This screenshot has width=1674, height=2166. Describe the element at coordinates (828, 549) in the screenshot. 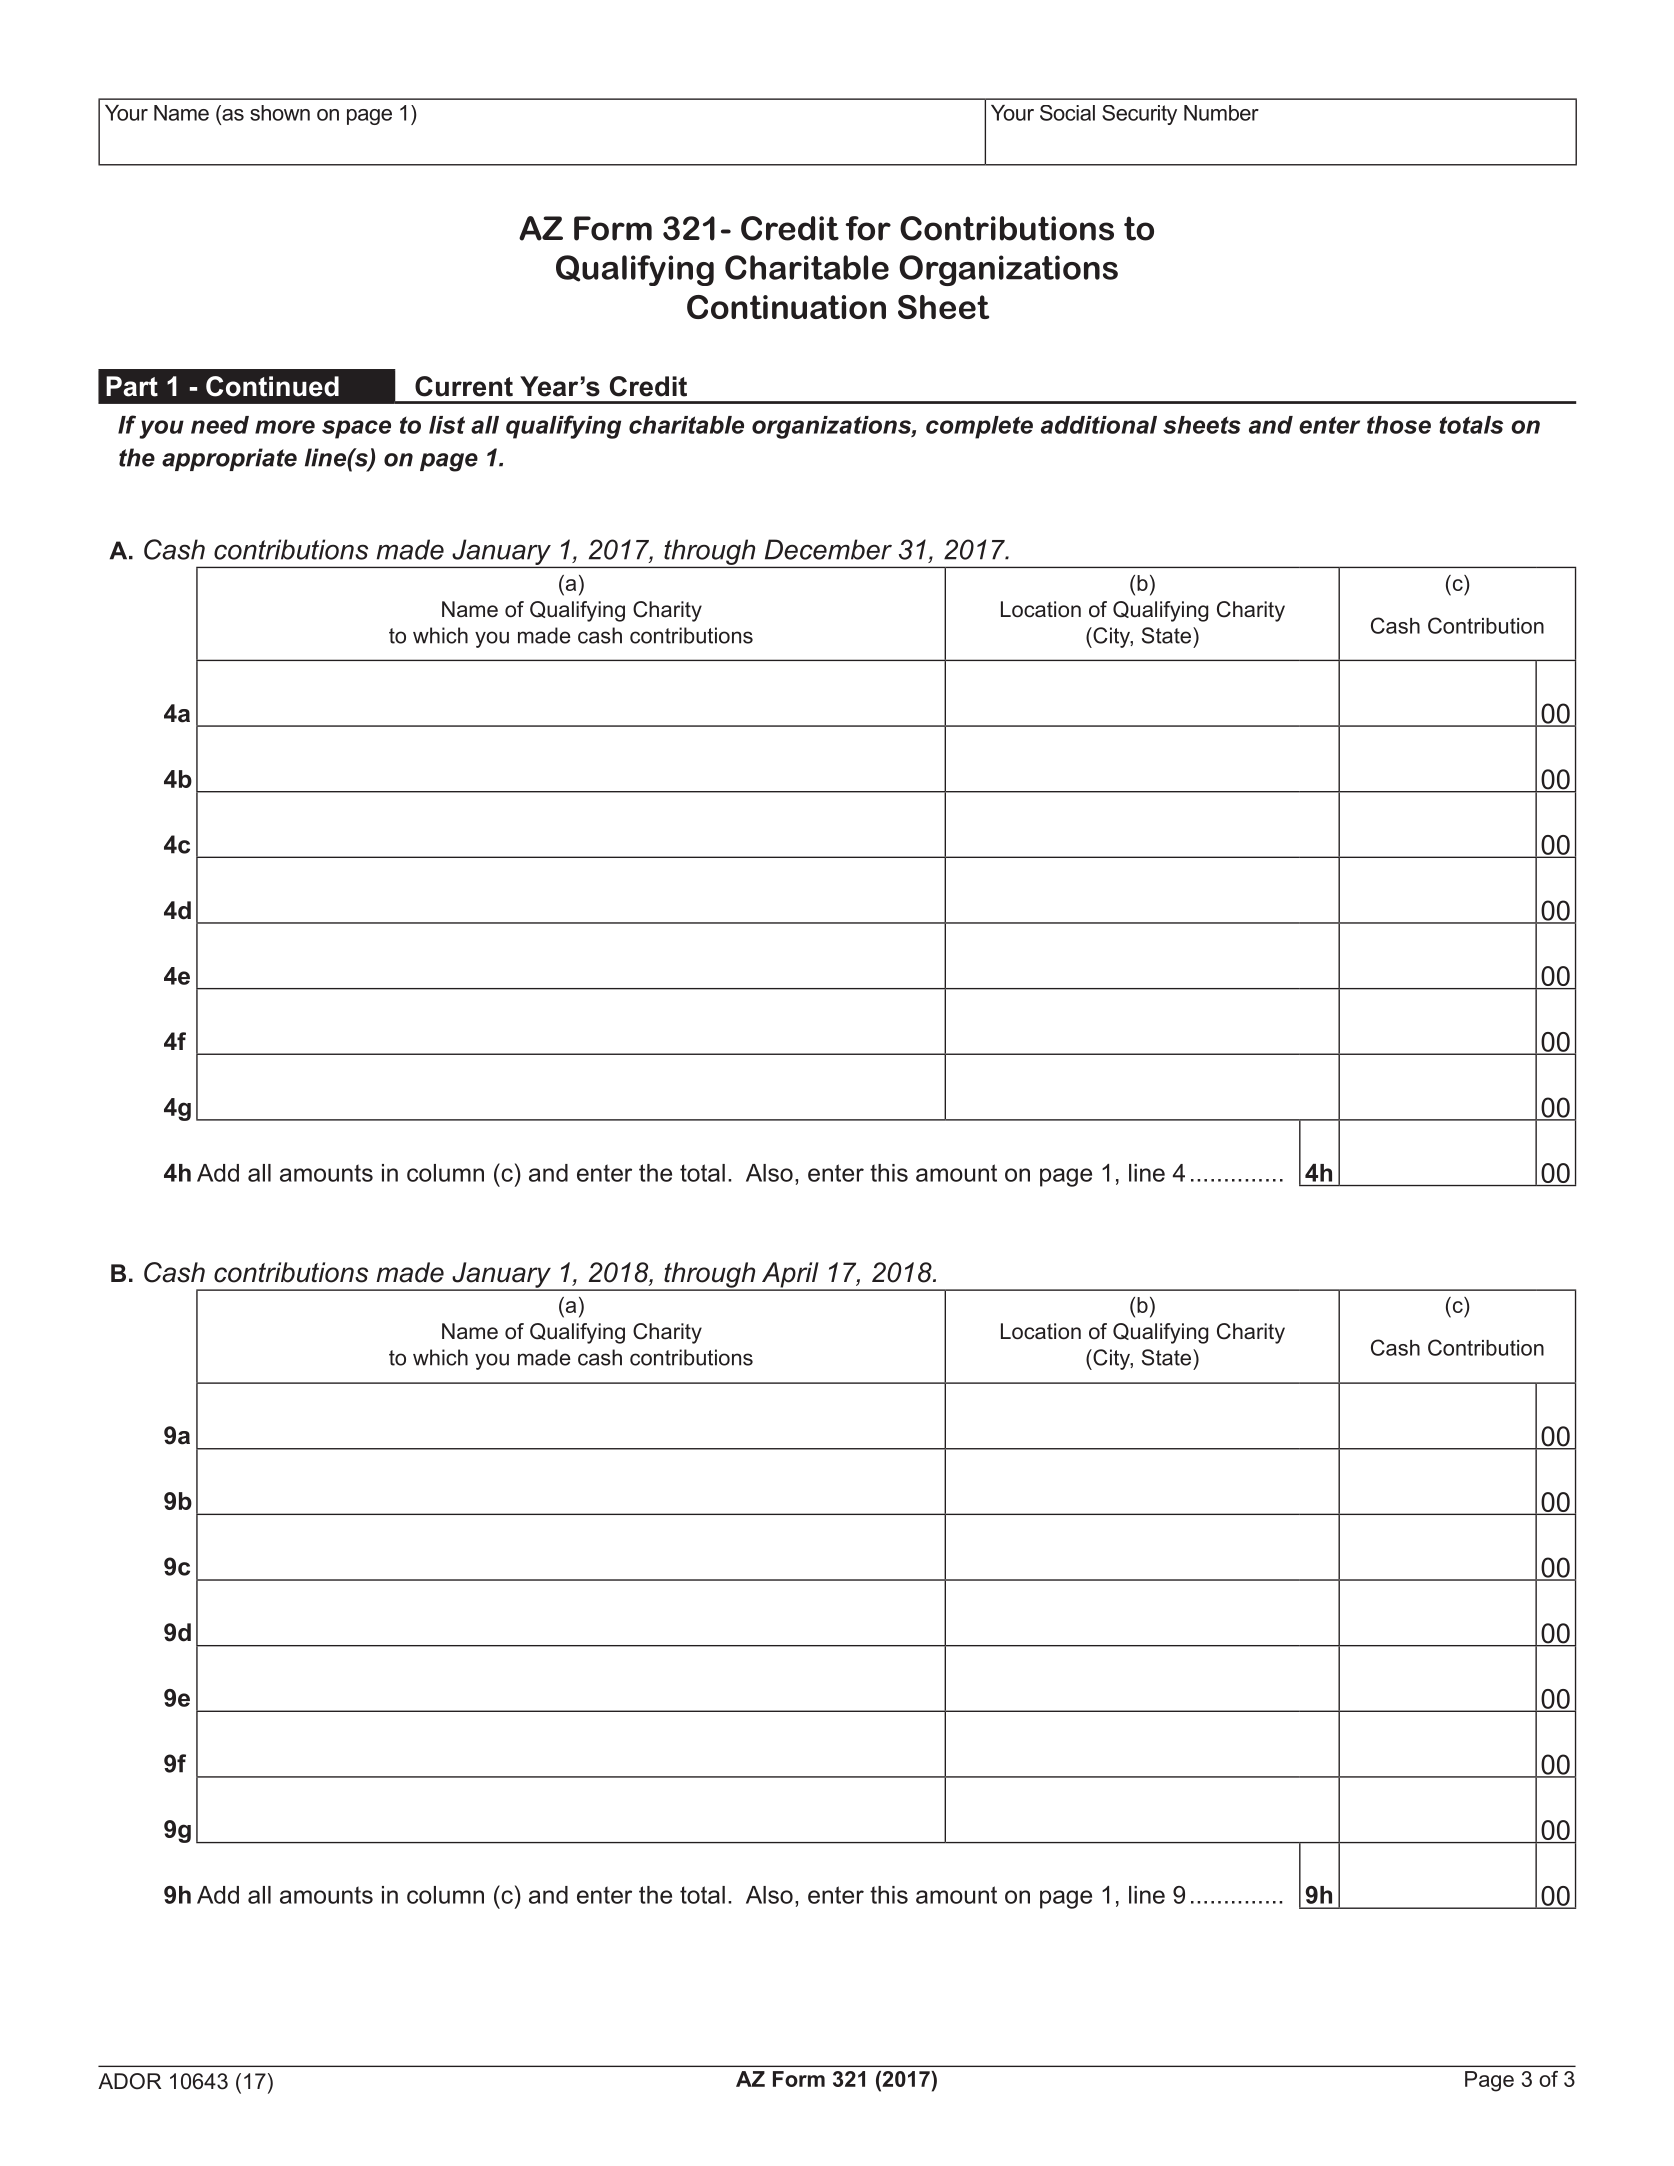

I see `December` at that location.
